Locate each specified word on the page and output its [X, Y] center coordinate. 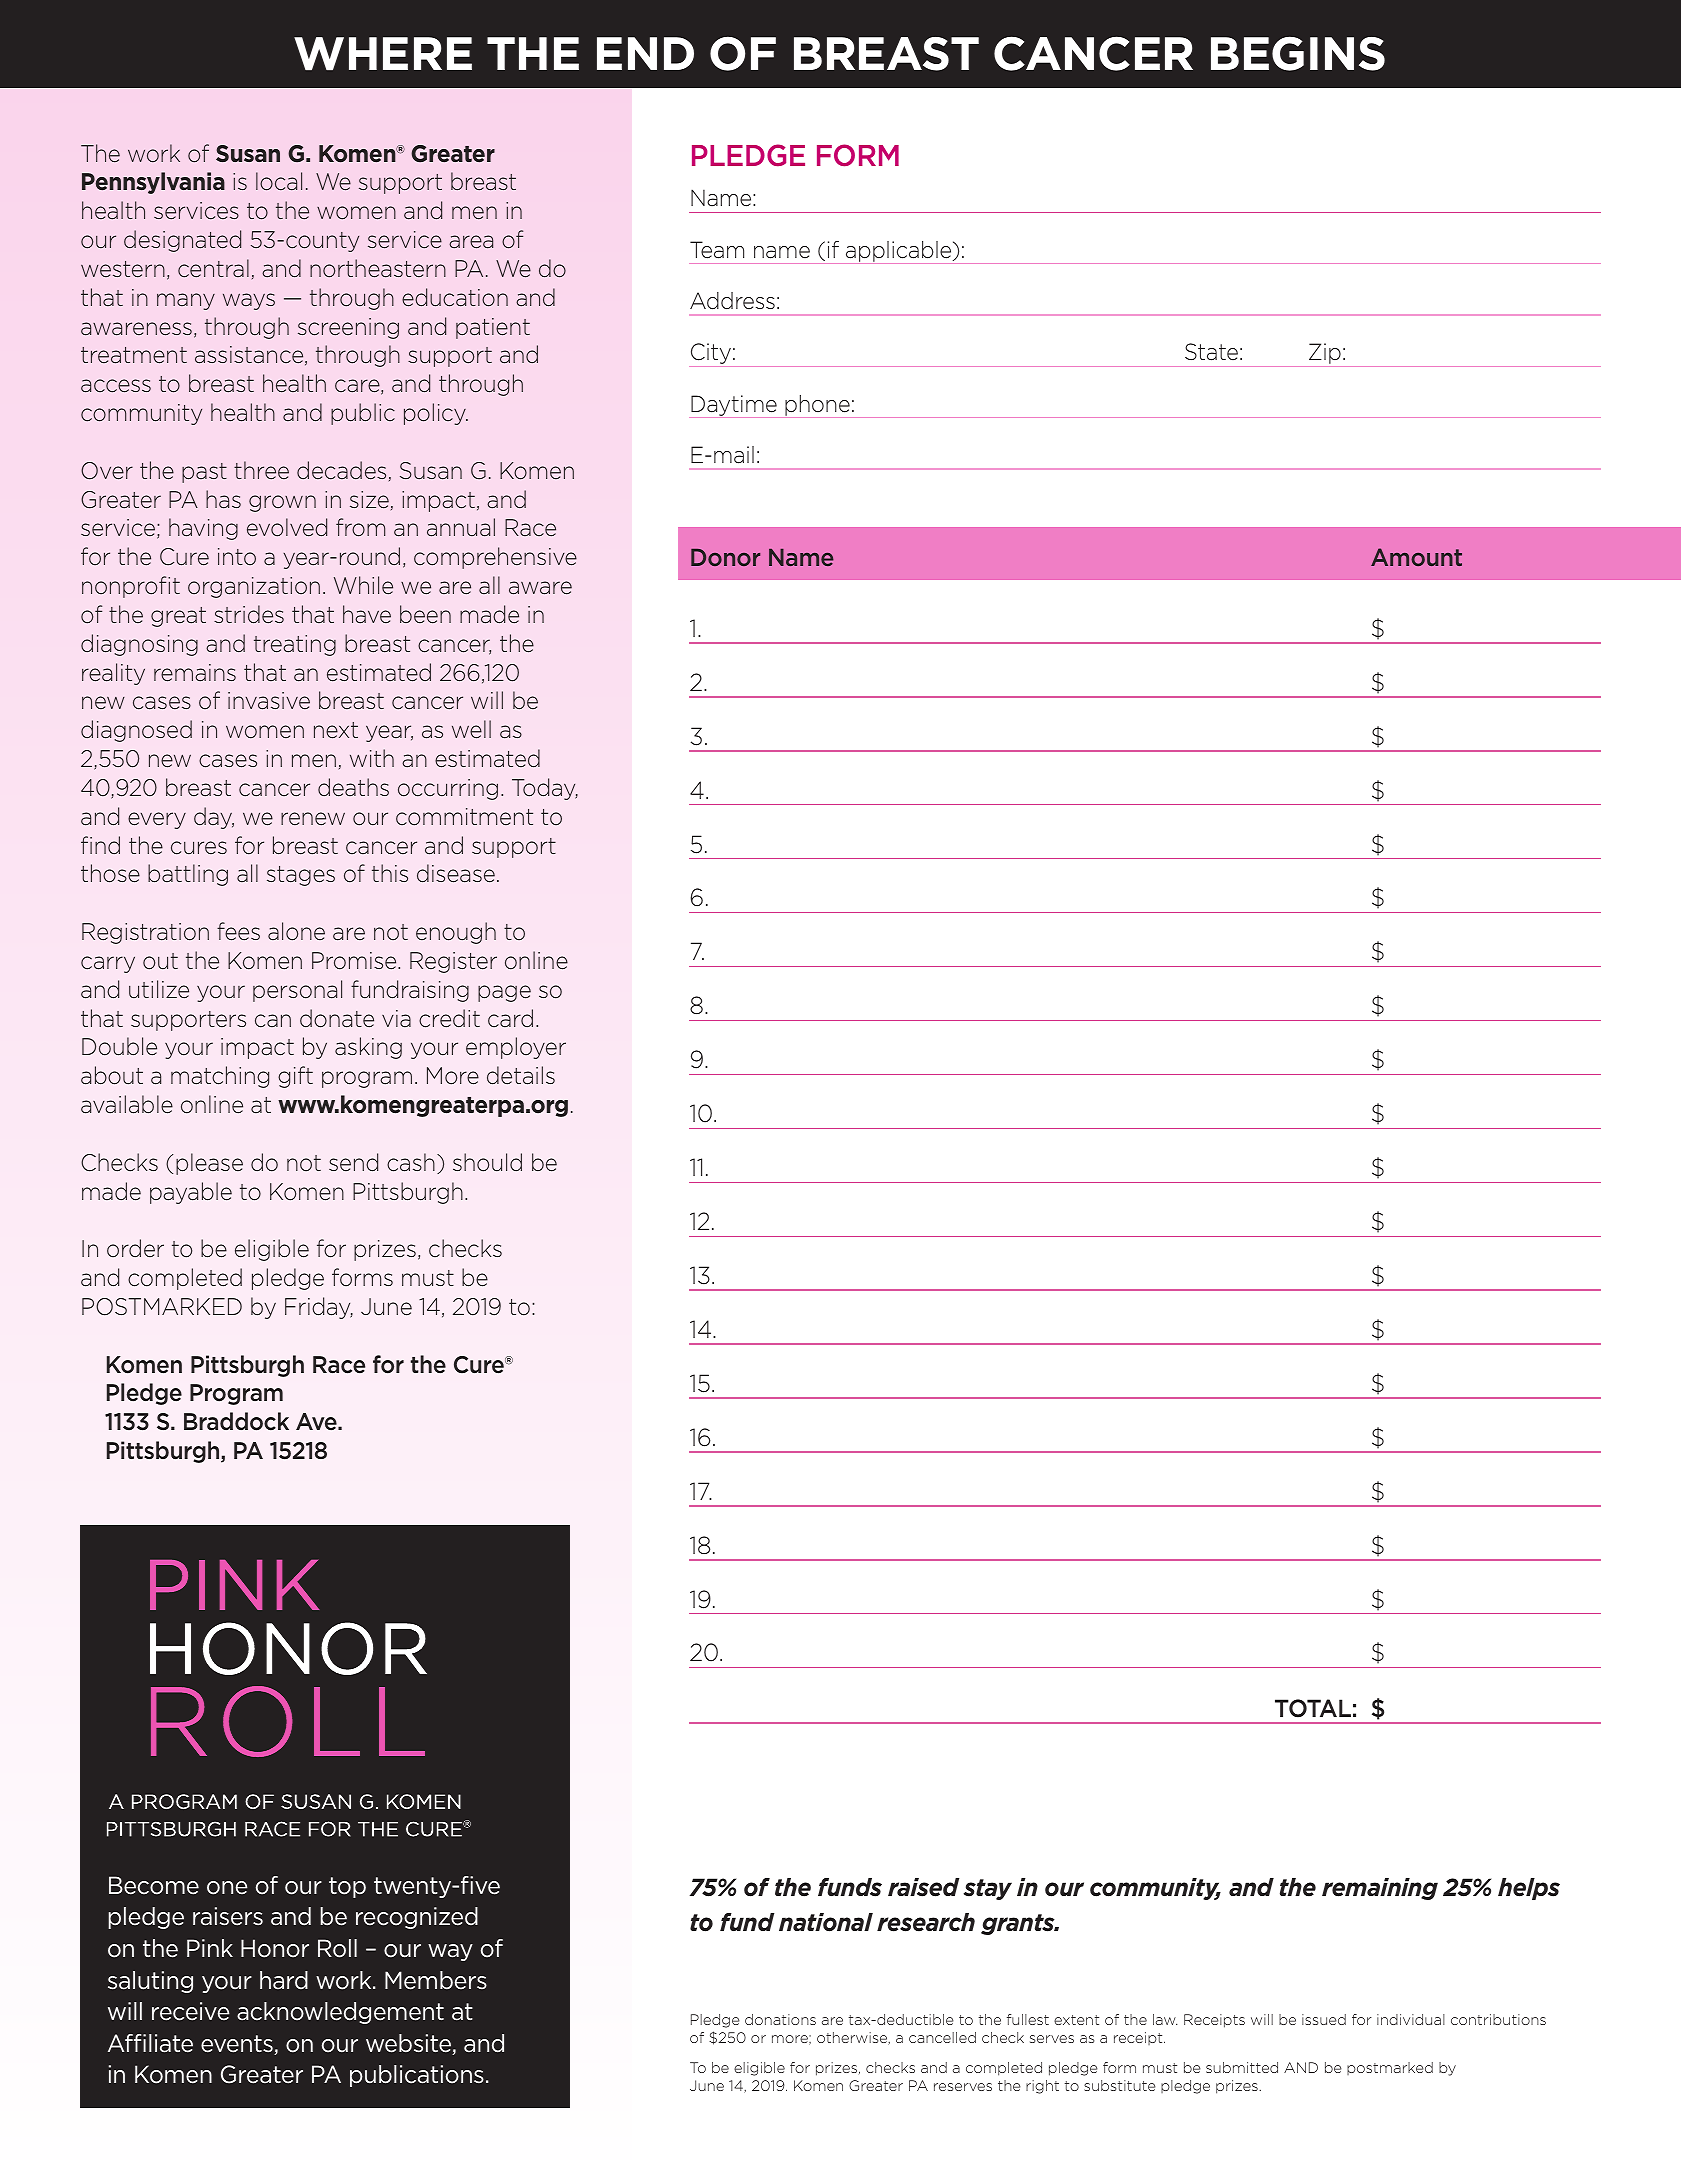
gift [295, 1077]
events [238, 2045]
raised [923, 1887]
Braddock [236, 1421]
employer [516, 1048]
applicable [900, 251]
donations [780, 2019]
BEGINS [1298, 53]
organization [254, 587]
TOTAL [1313, 1708]
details [521, 1075]
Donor [725, 557]
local [279, 181]
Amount [1416, 557]
